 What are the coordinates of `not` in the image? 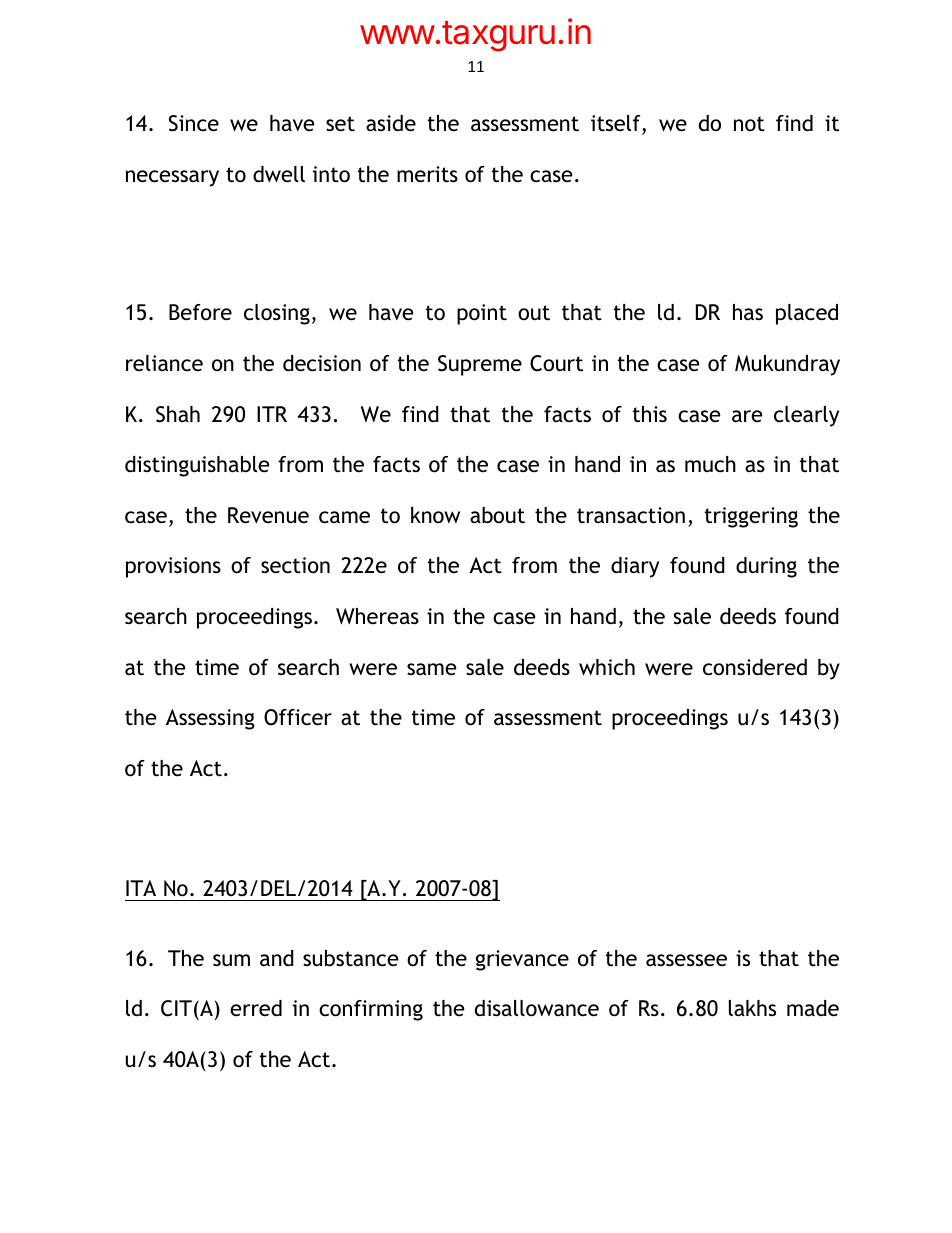 It's located at (749, 124).
